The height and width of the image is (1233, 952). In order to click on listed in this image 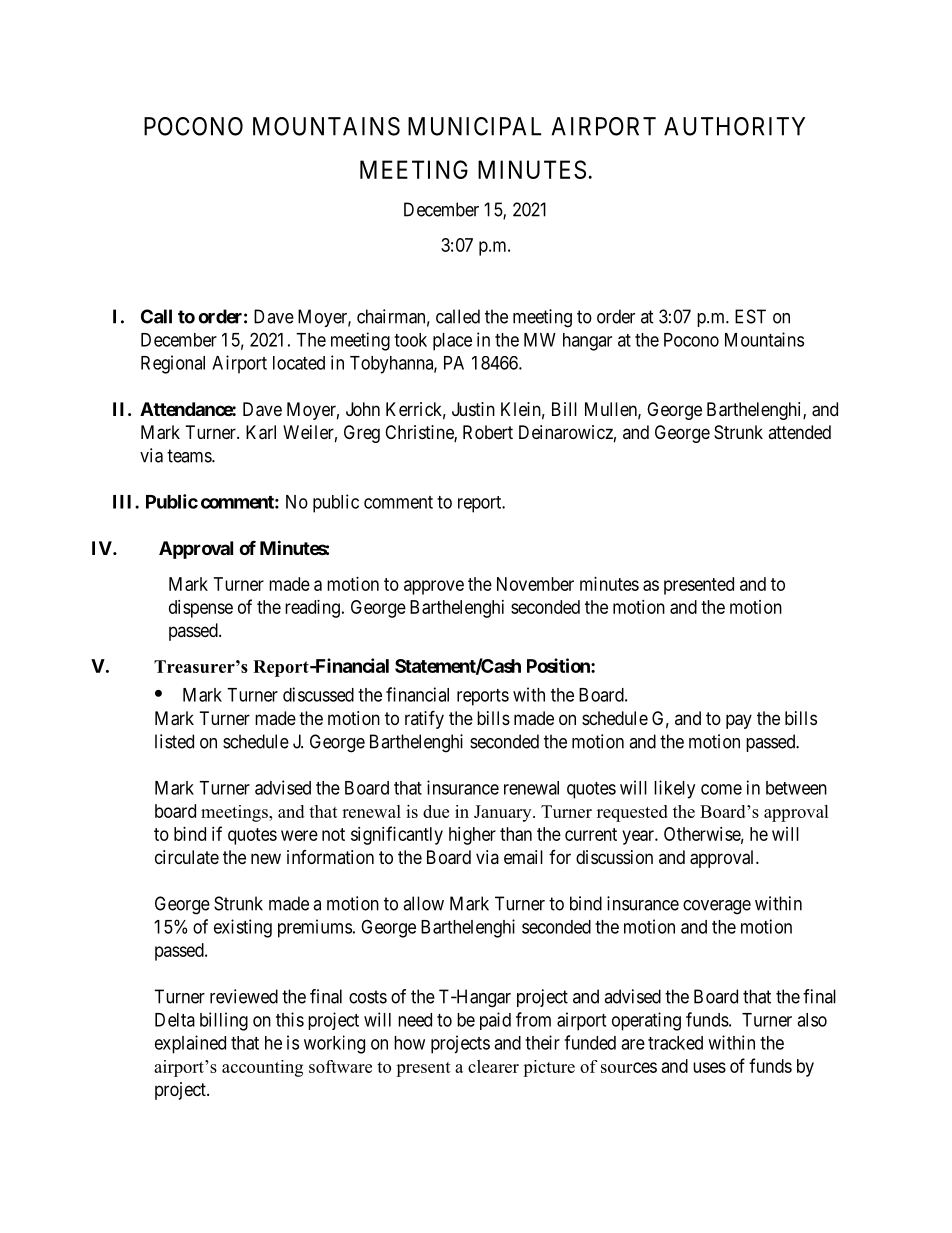, I will do `click(174, 741)`.
